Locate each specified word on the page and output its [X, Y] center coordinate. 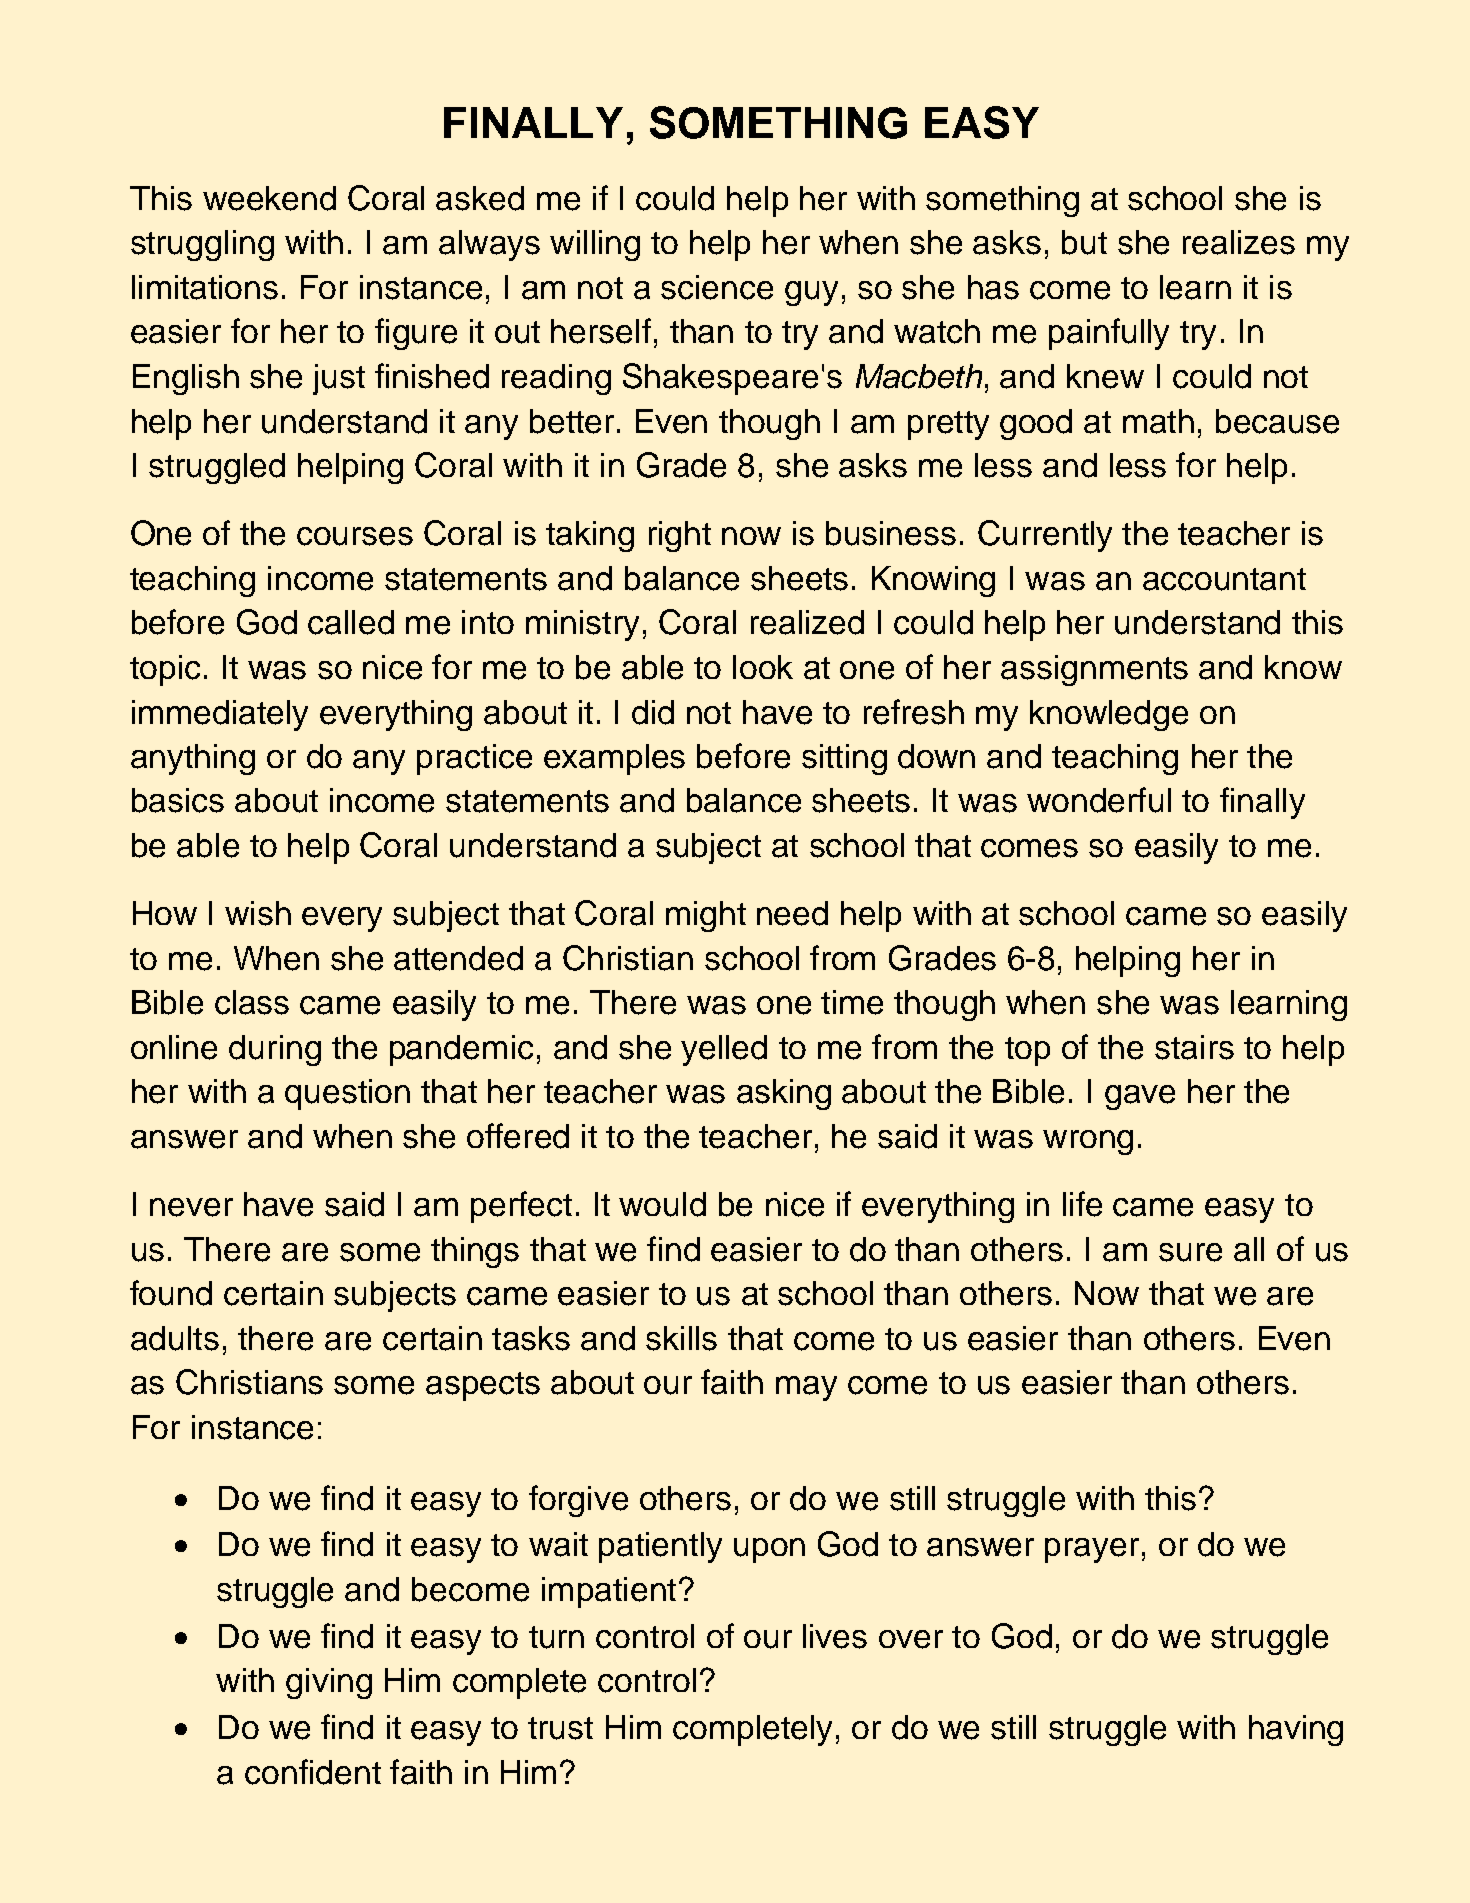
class [252, 1002]
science [717, 287]
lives [835, 1636]
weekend [269, 198]
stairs [1194, 1047]
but [1084, 242]
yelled [724, 1050]
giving [329, 1683]
